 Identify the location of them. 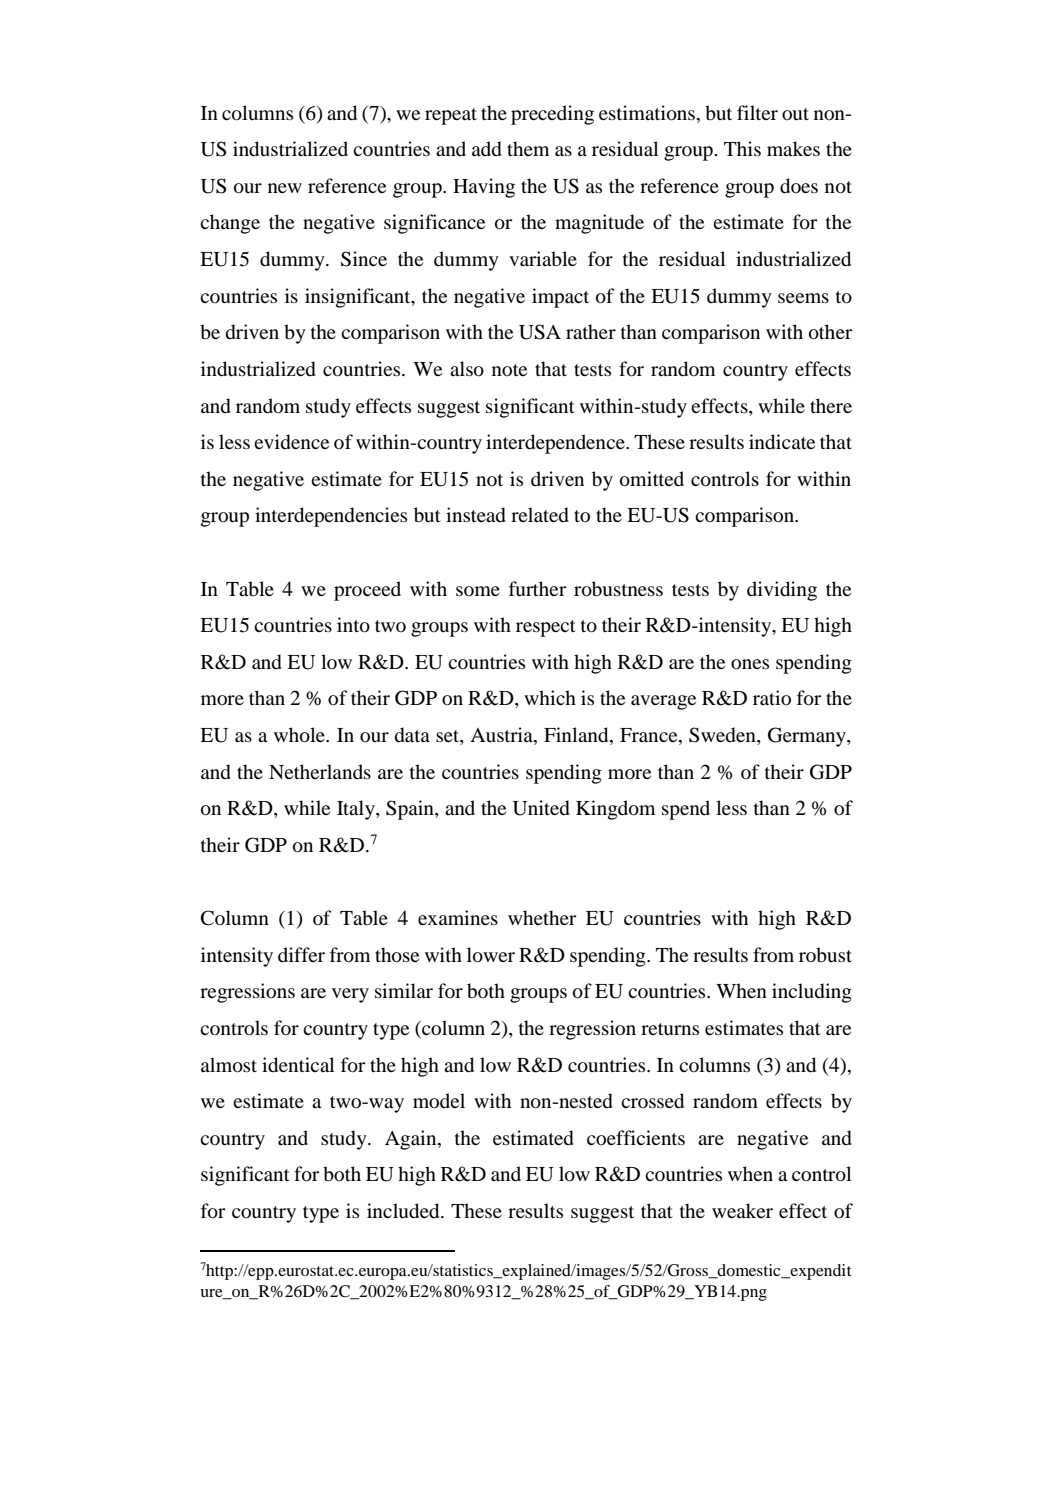
(528, 148).
